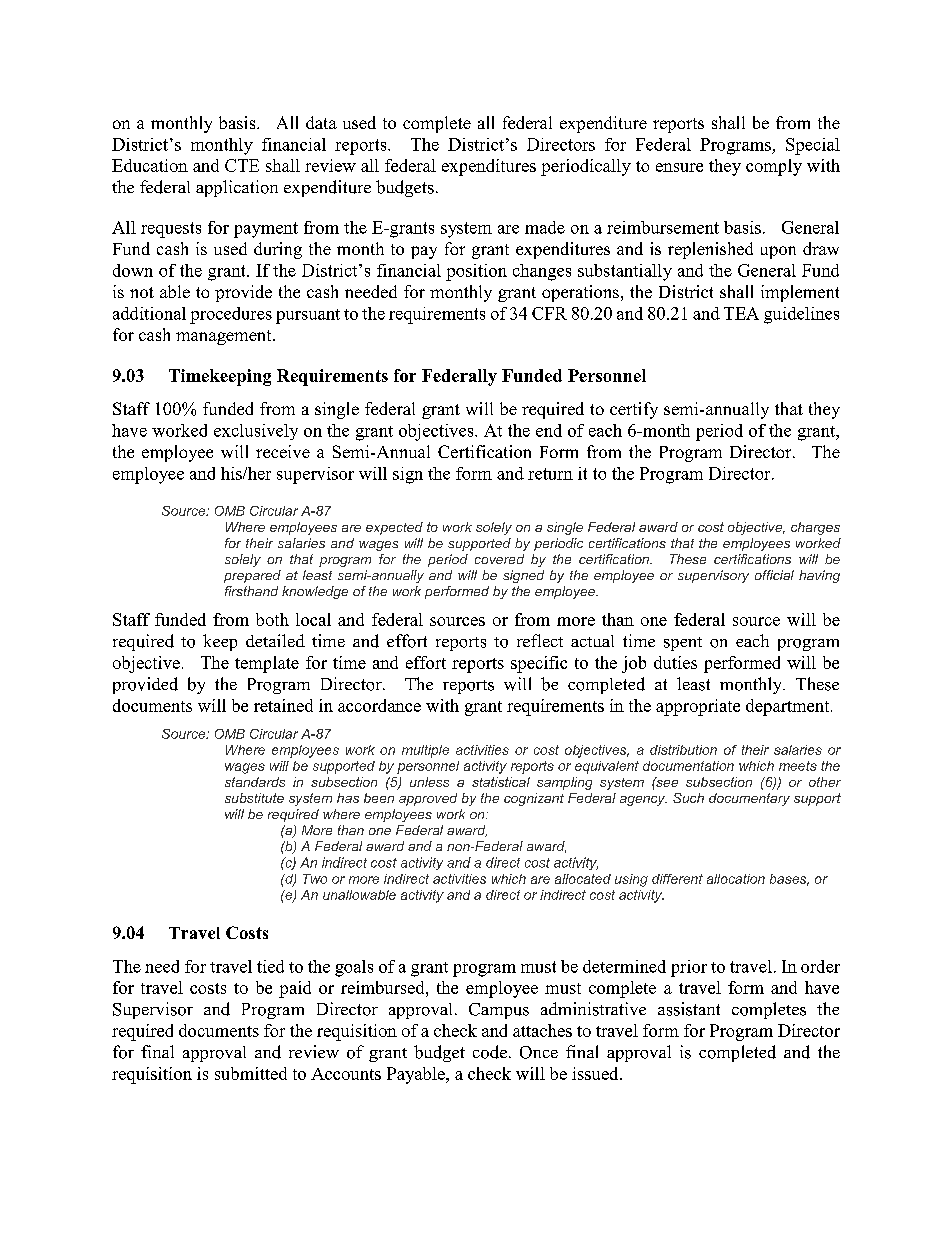 The image size is (952, 1233). What do you see at coordinates (252, 576) in the image?
I see `prepared` at bounding box center [252, 576].
